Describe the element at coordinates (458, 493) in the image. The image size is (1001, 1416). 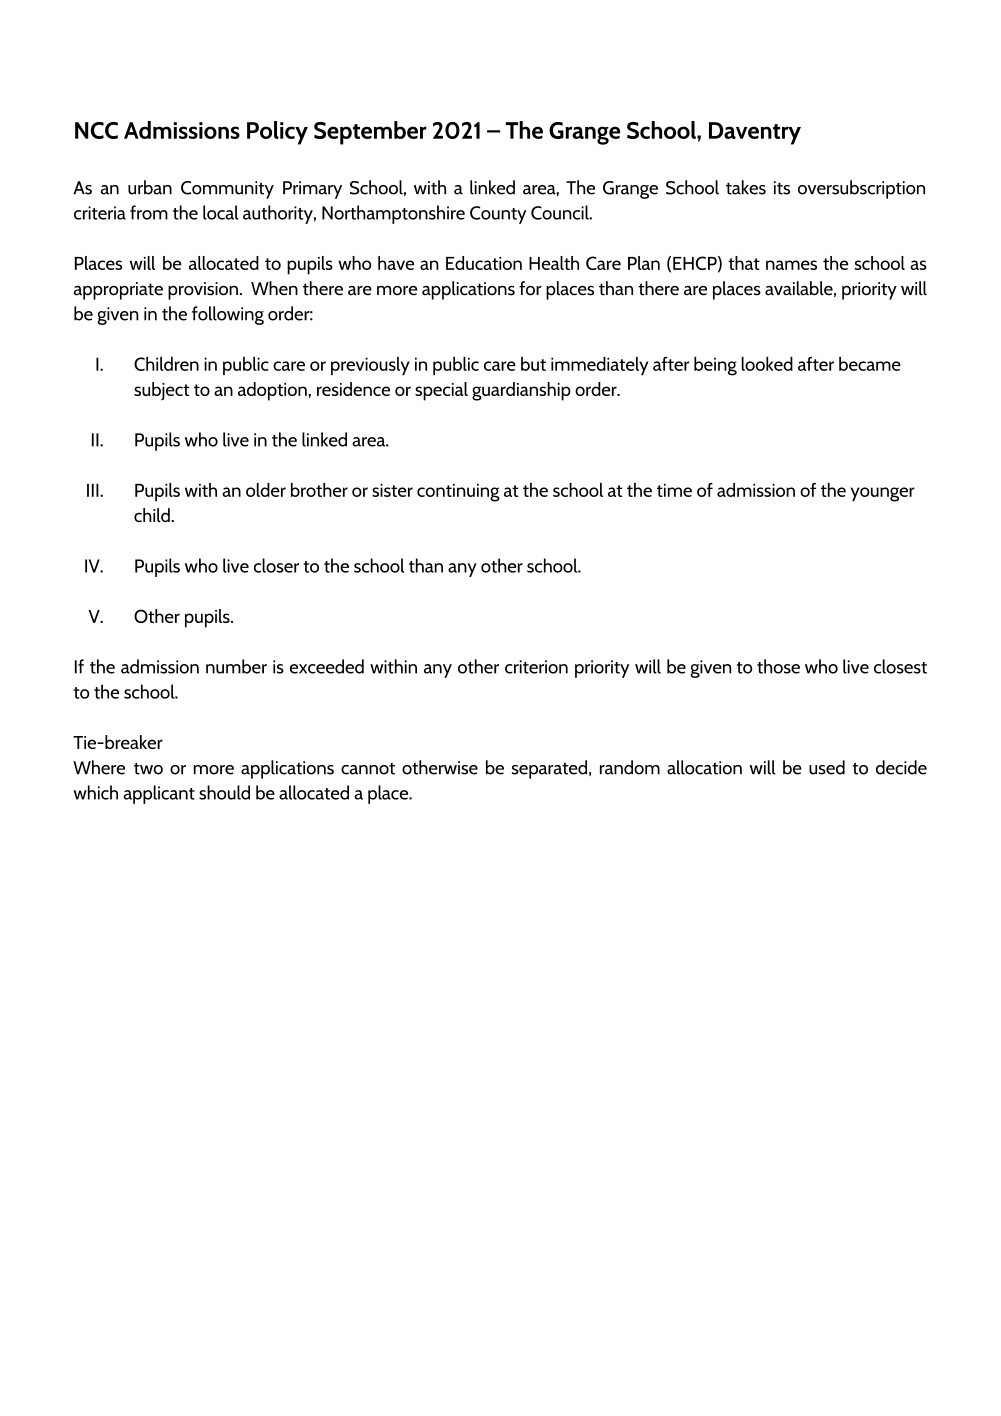
I see `continuing` at that location.
